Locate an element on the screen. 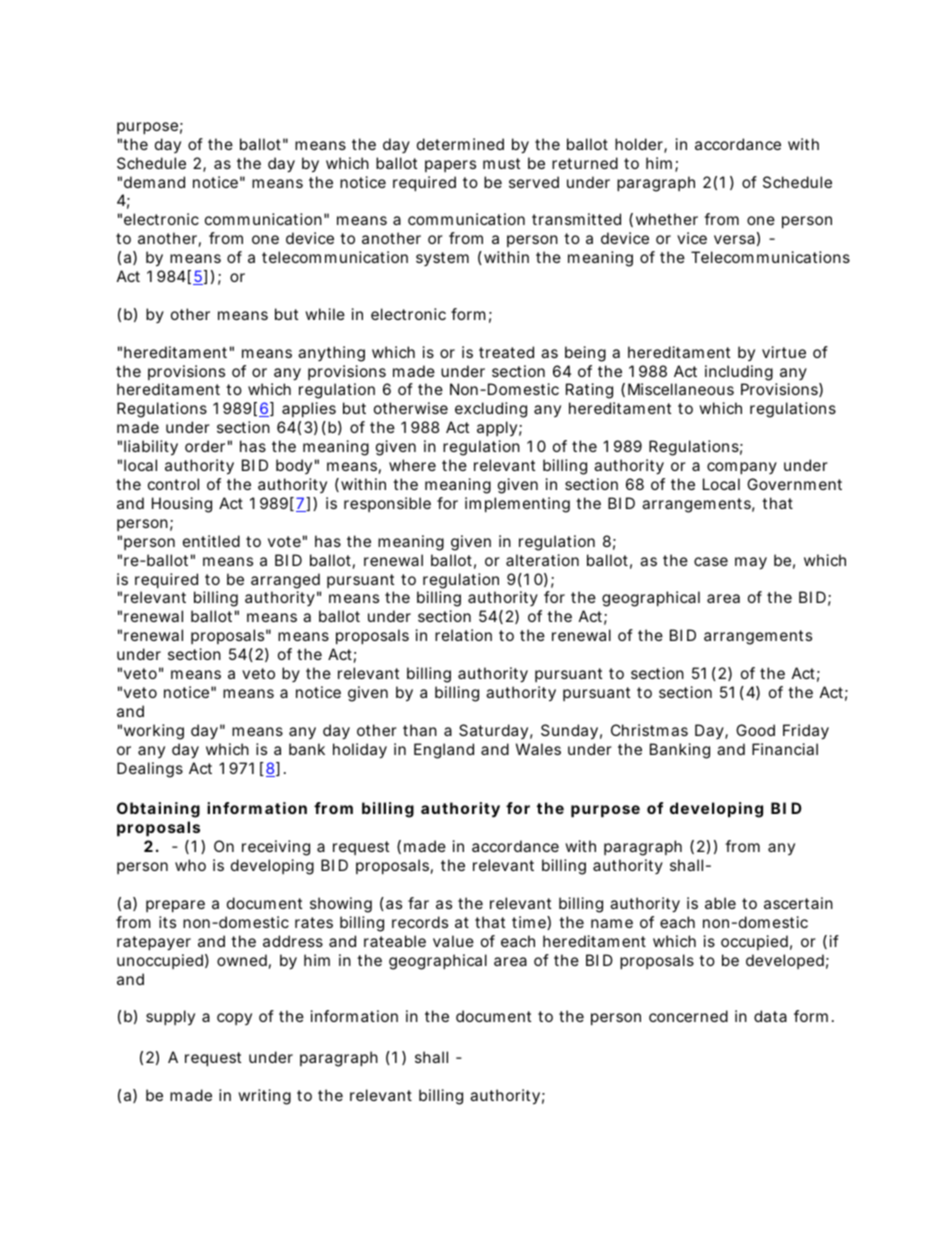 This screenshot has height=1233, width=952. whether is located at coordinates (667, 219).
